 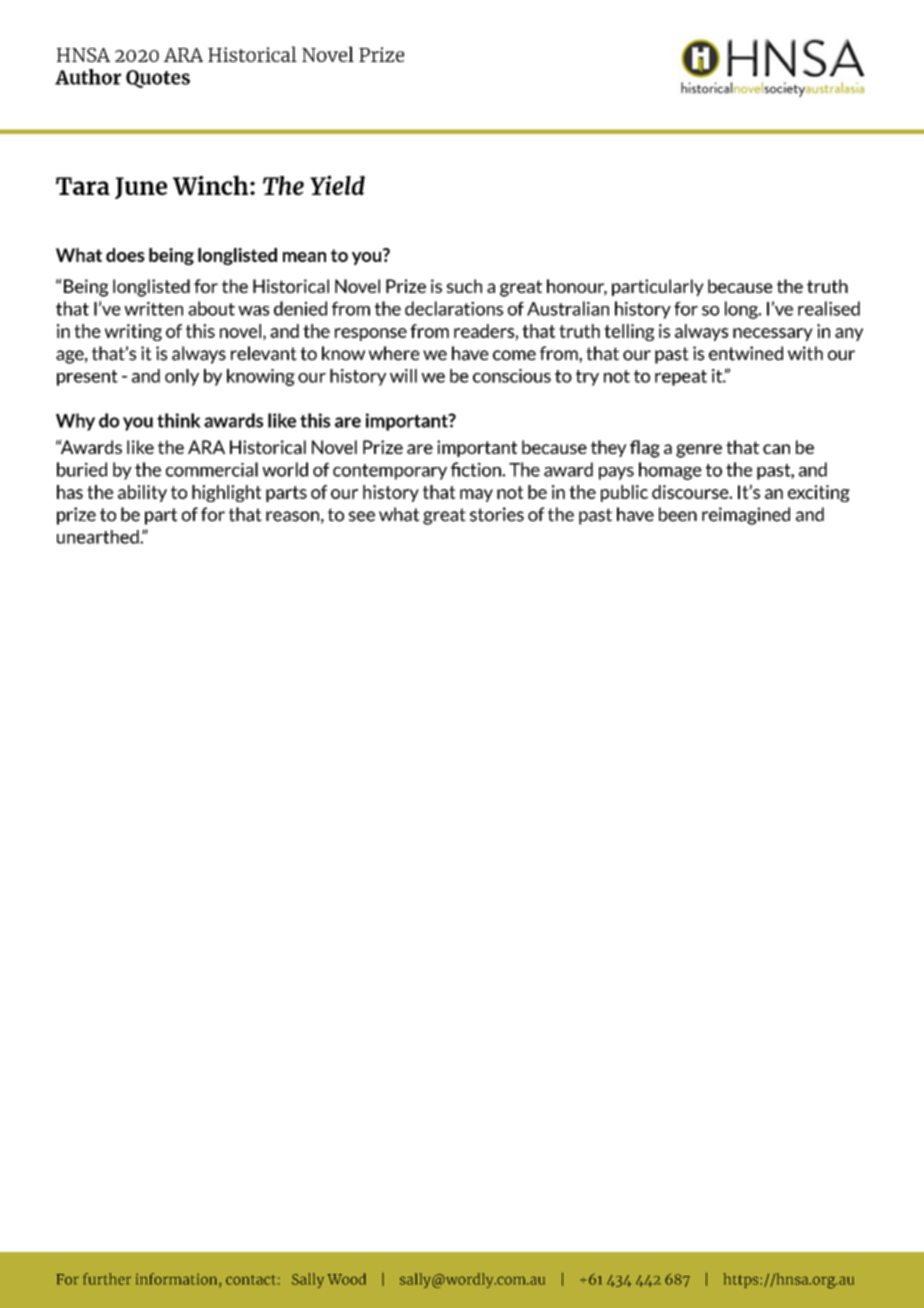 What do you see at coordinates (497, 514) in the page?
I see `stories` at bounding box center [497, 514].
